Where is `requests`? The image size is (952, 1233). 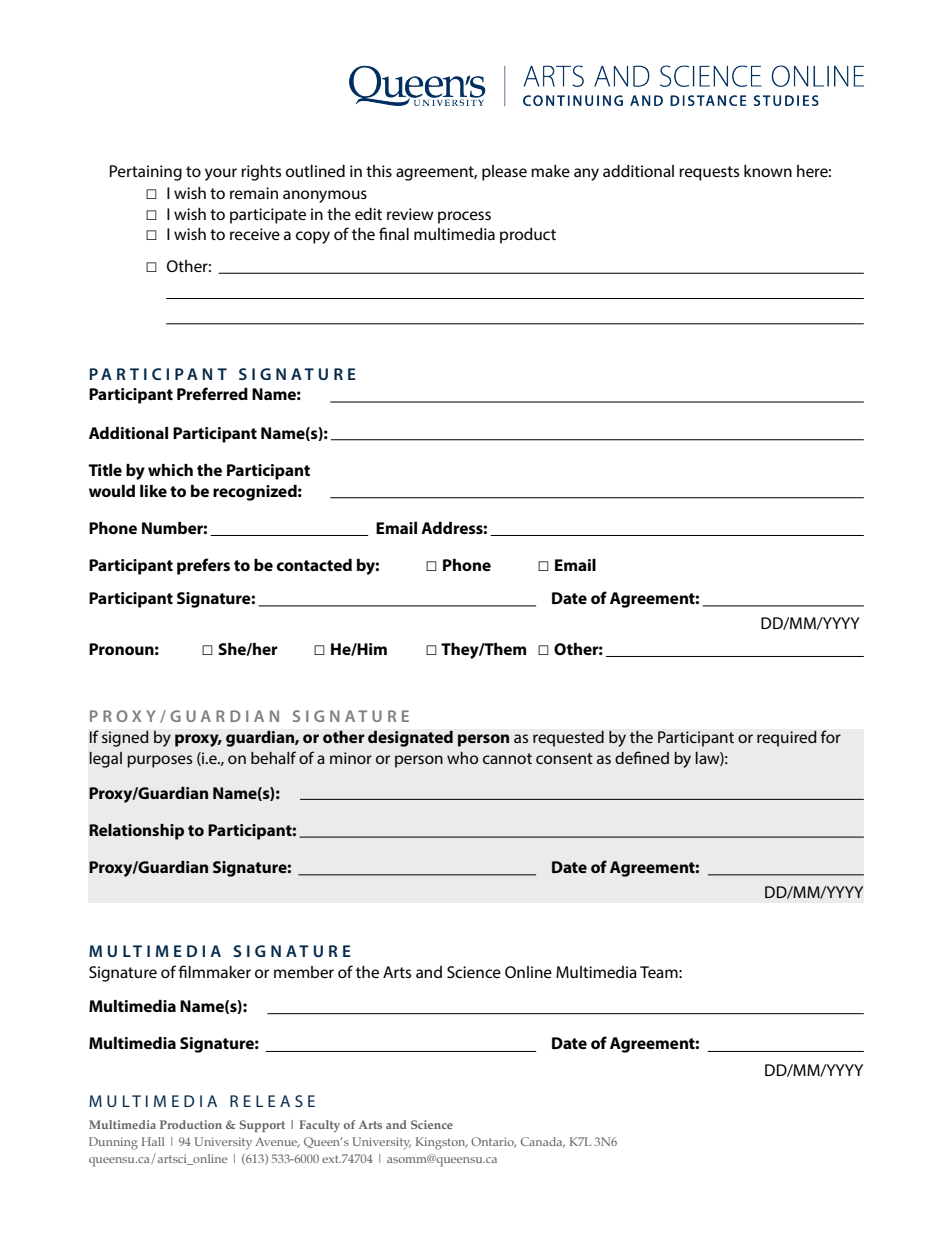 requests is located at coordinates (709, 173).
